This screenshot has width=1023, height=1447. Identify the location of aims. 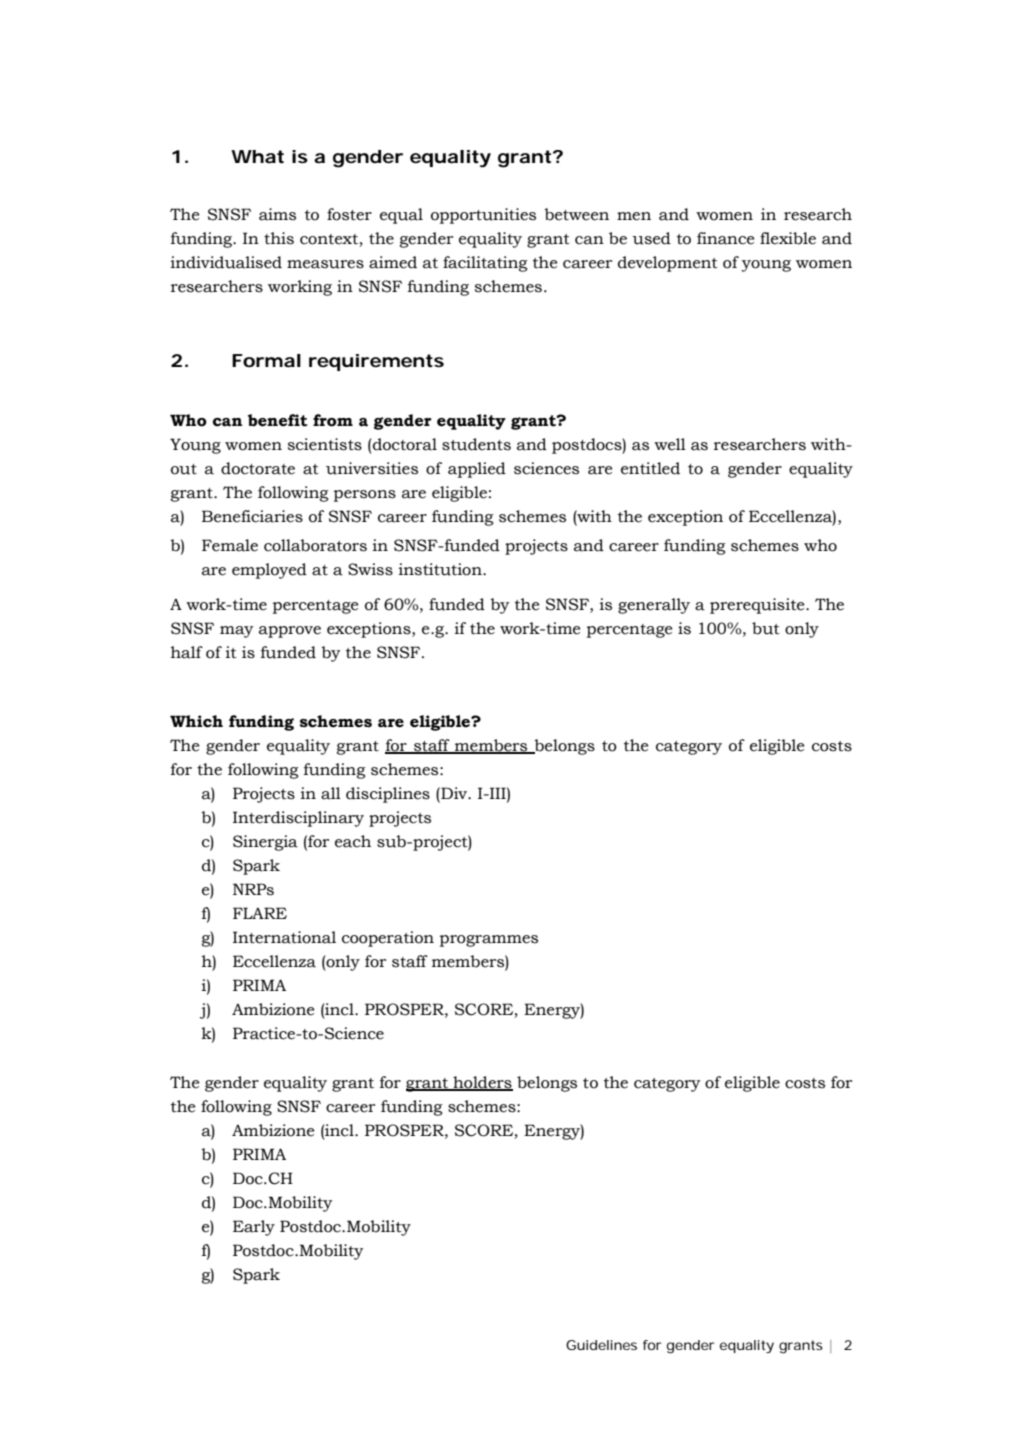
(277, 214).
